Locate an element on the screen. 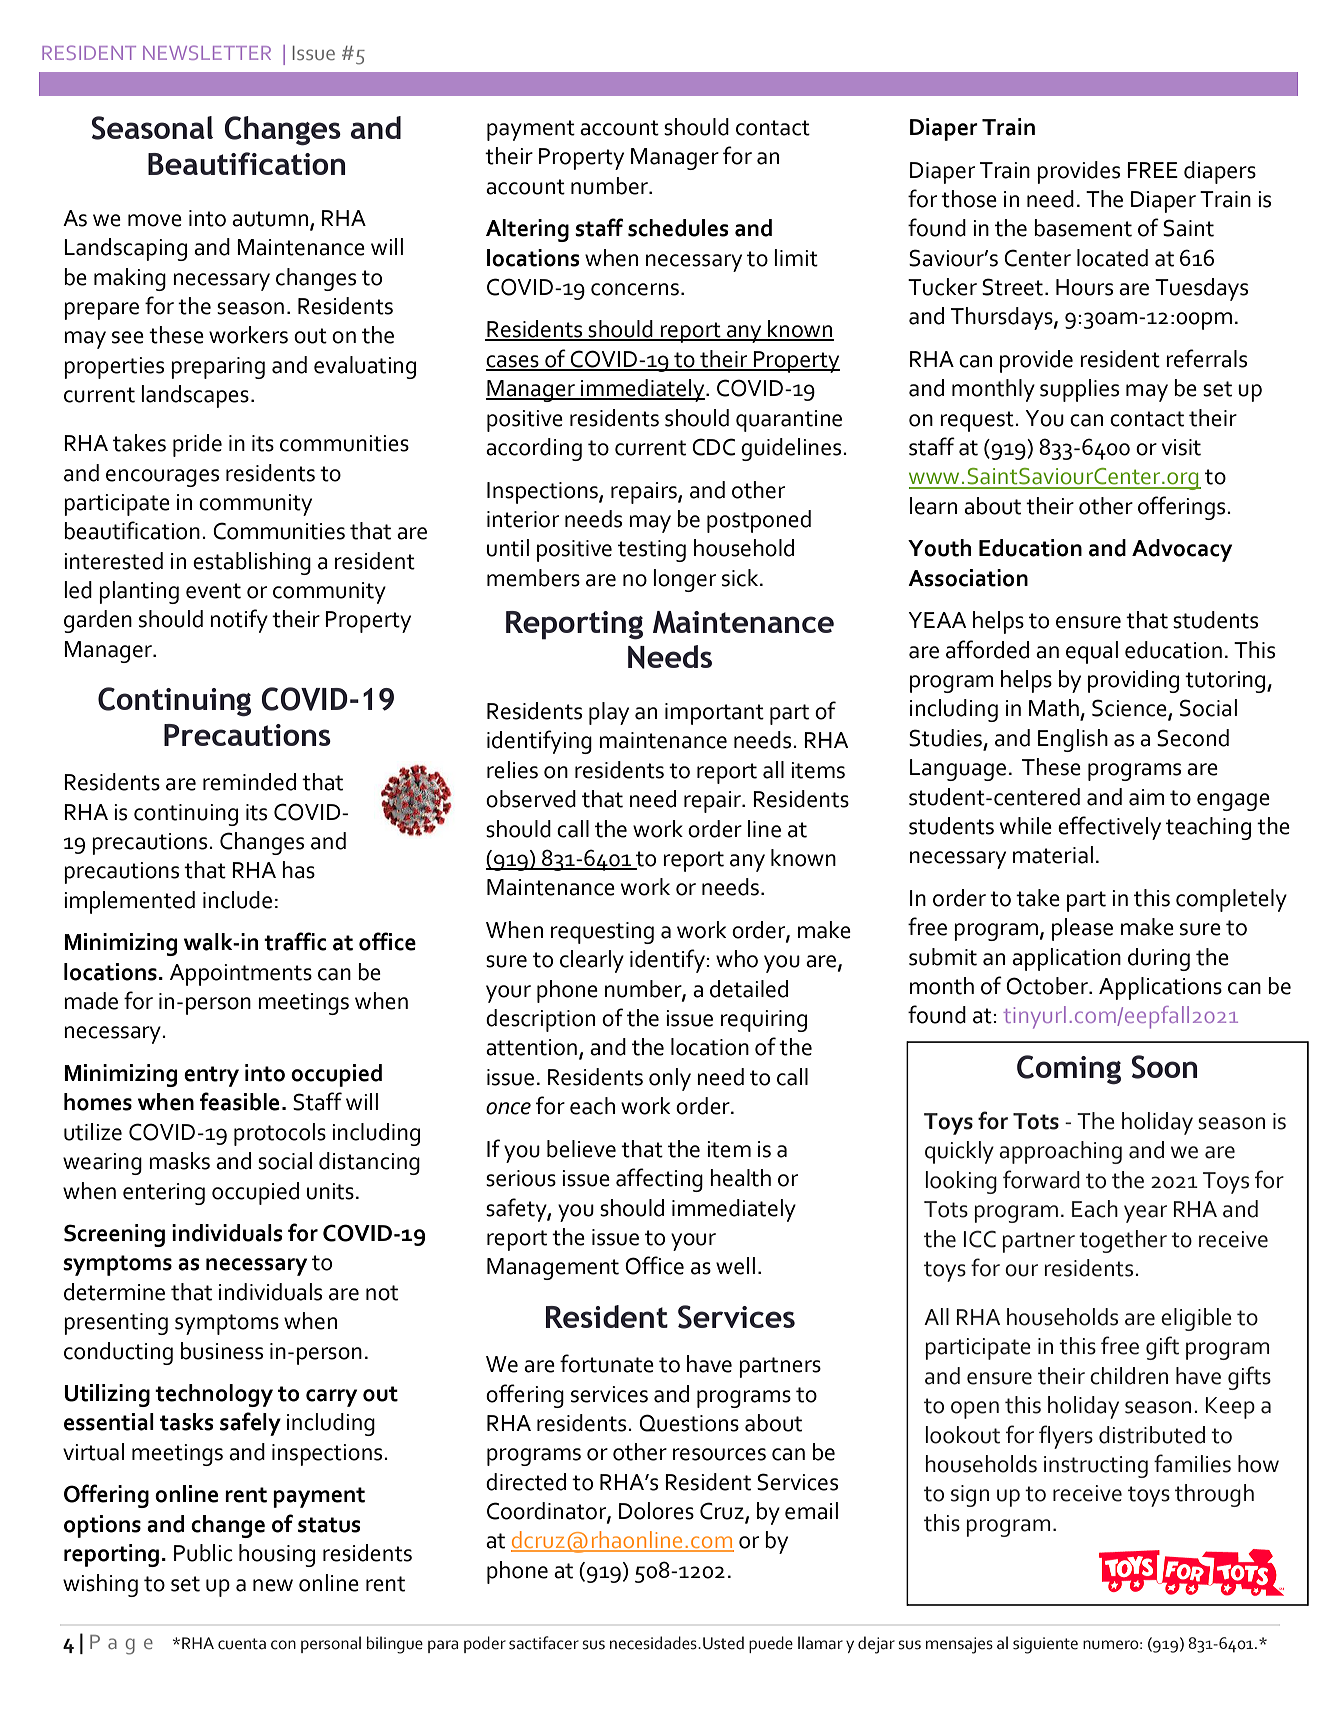  has is located at coordinates (298, 870).
